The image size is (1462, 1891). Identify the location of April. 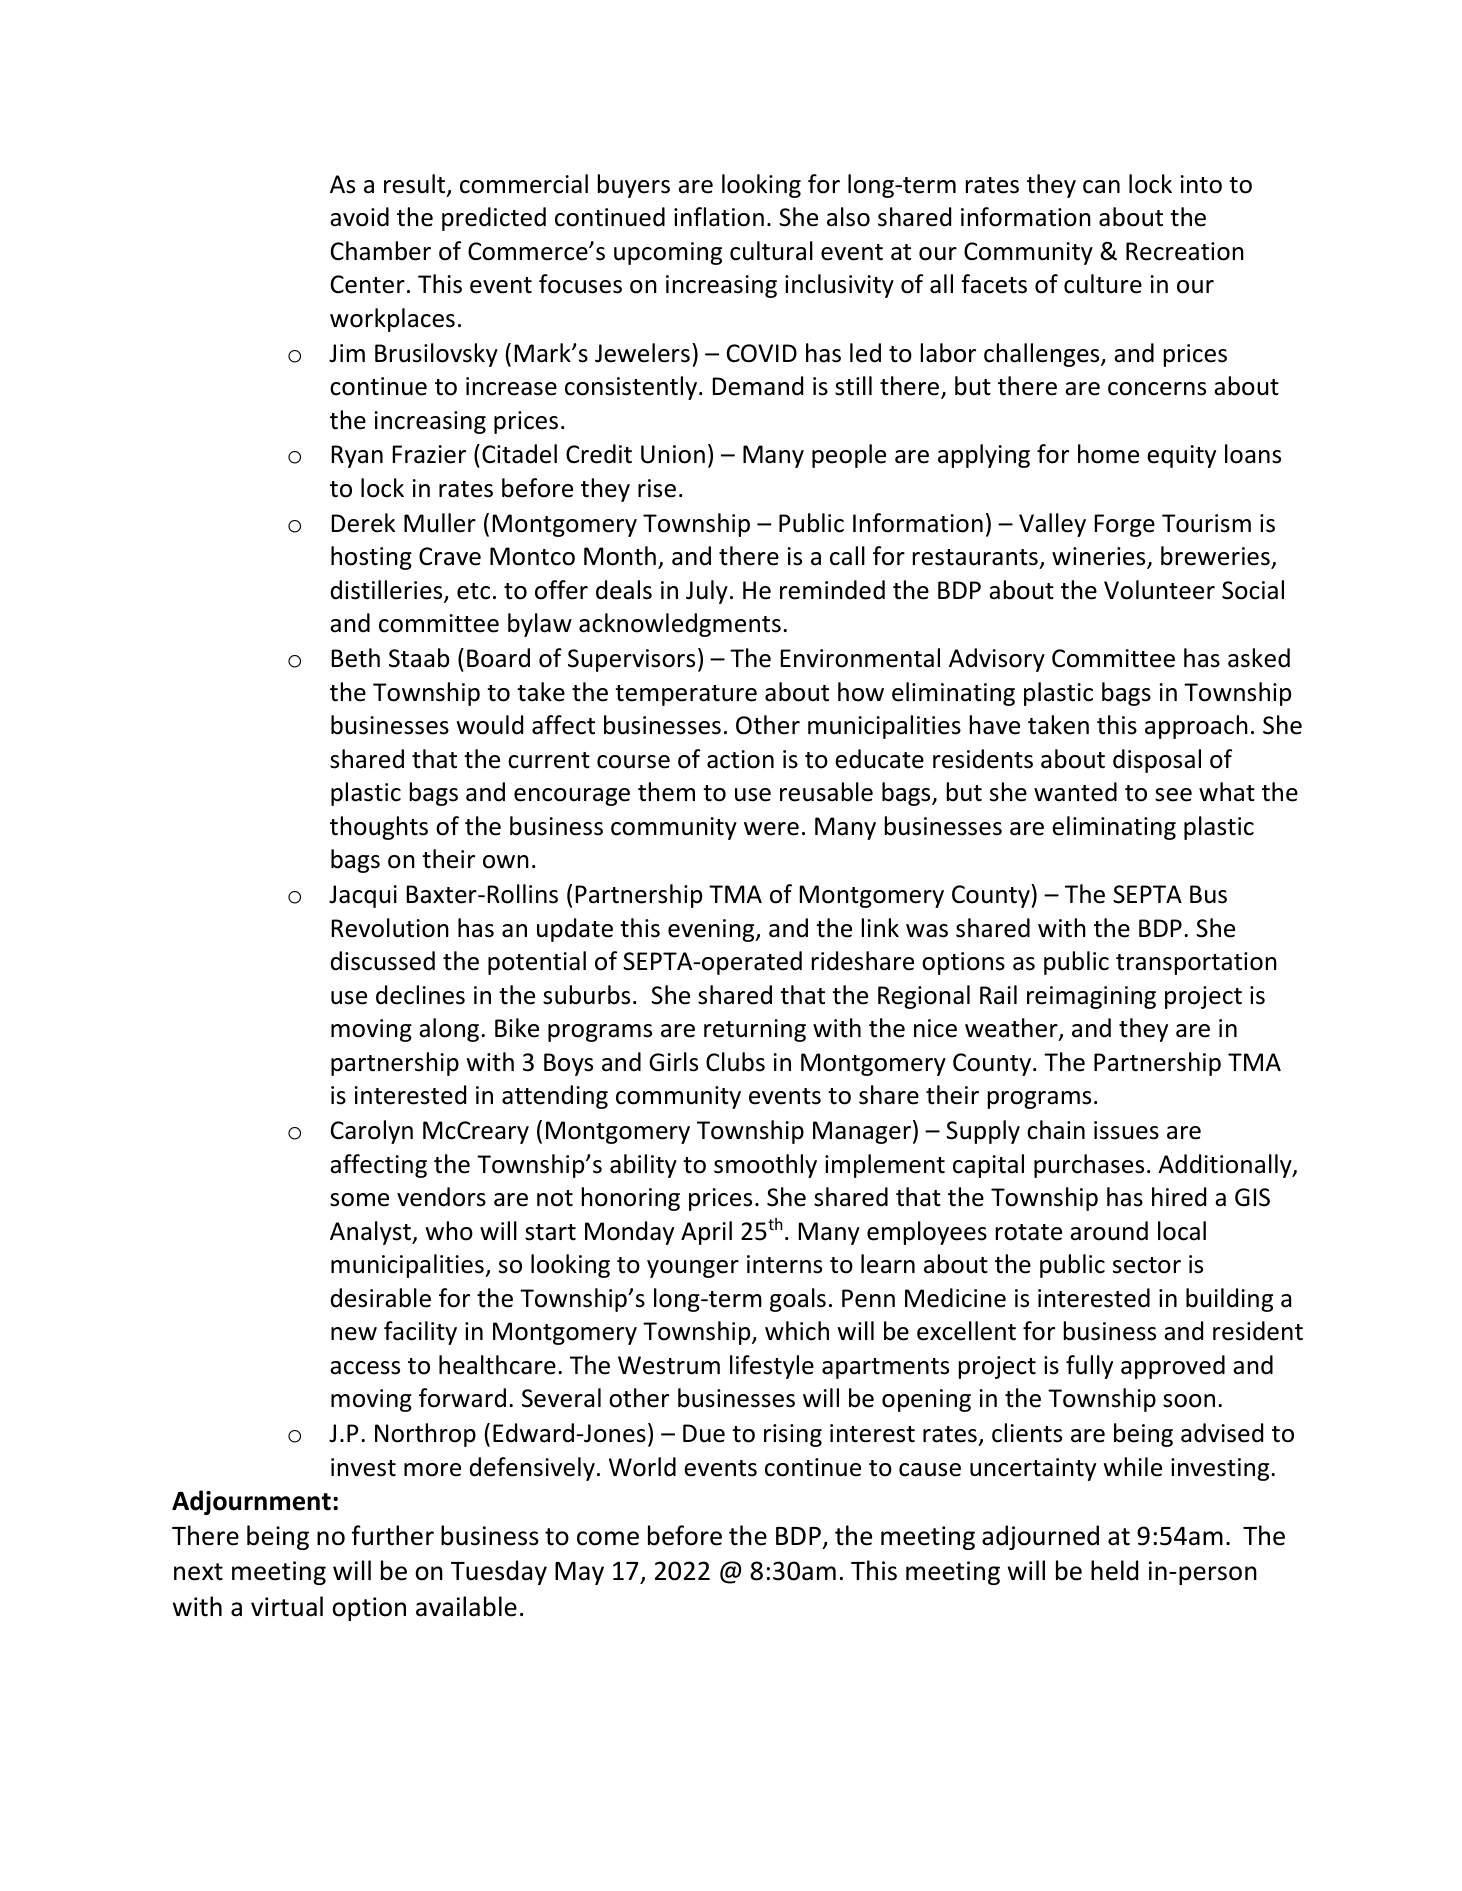
(706, 1233).
